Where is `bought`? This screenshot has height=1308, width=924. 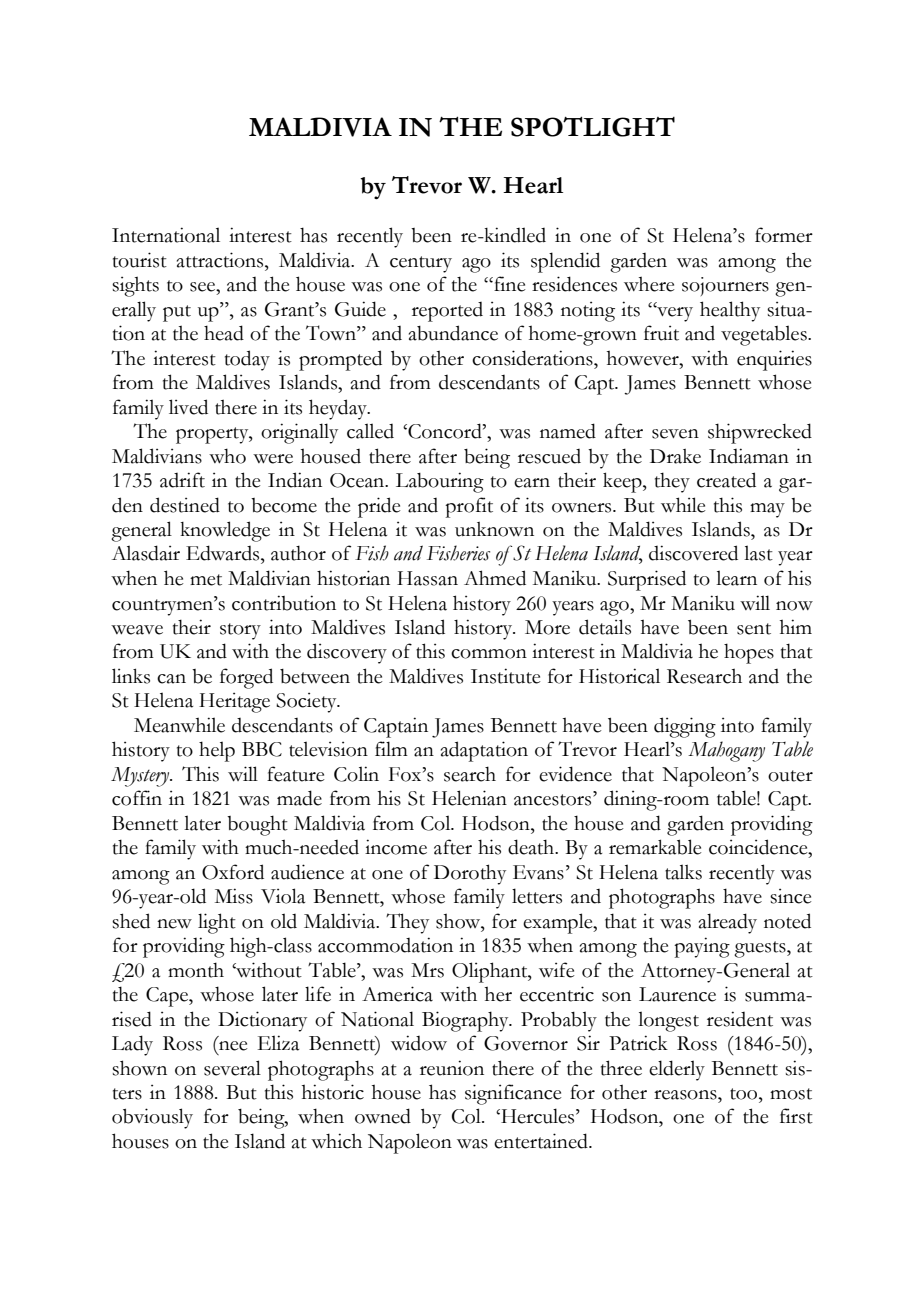 bought is located at coordinates (257, 825).
